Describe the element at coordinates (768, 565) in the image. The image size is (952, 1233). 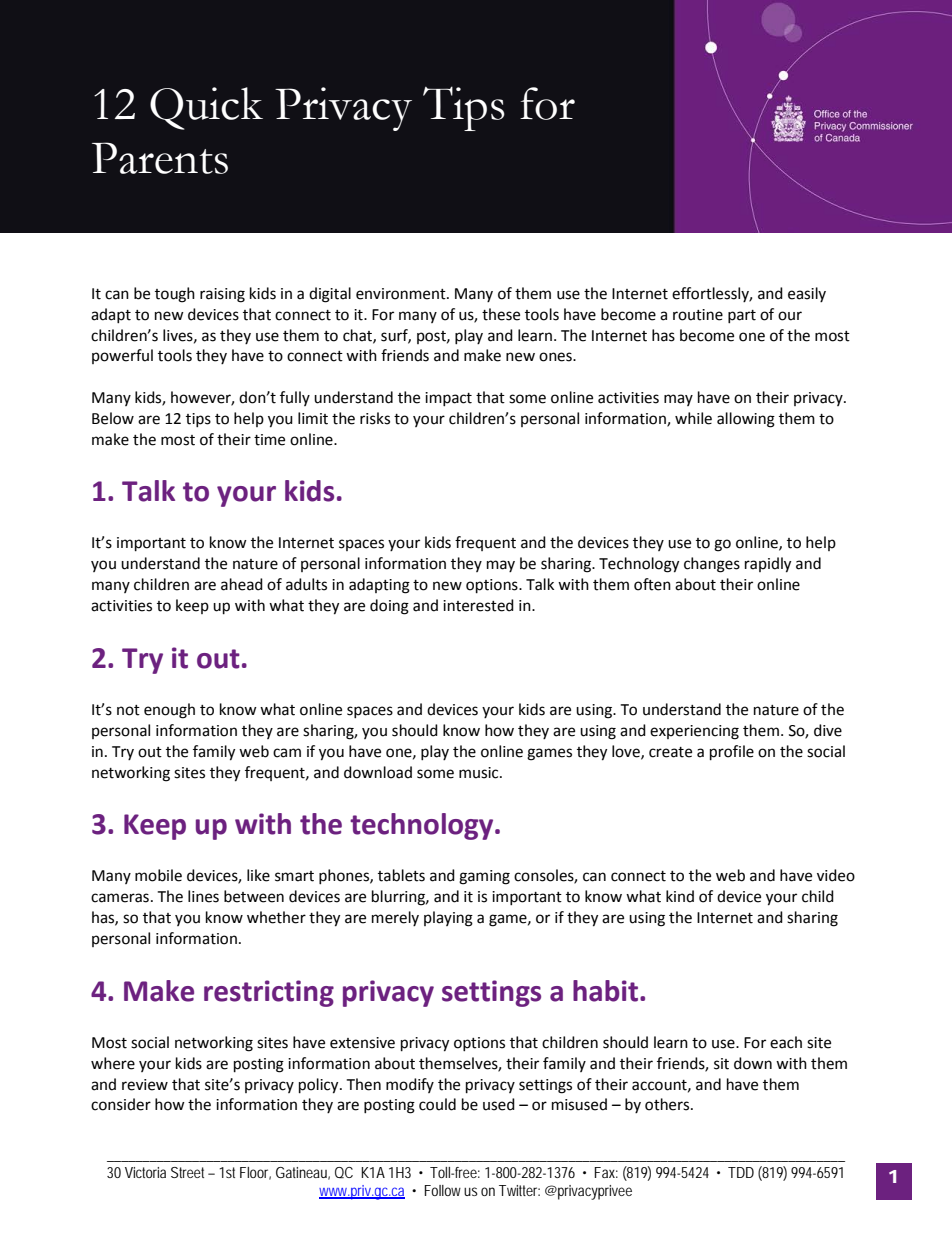
I see `rapidly` at that location.
